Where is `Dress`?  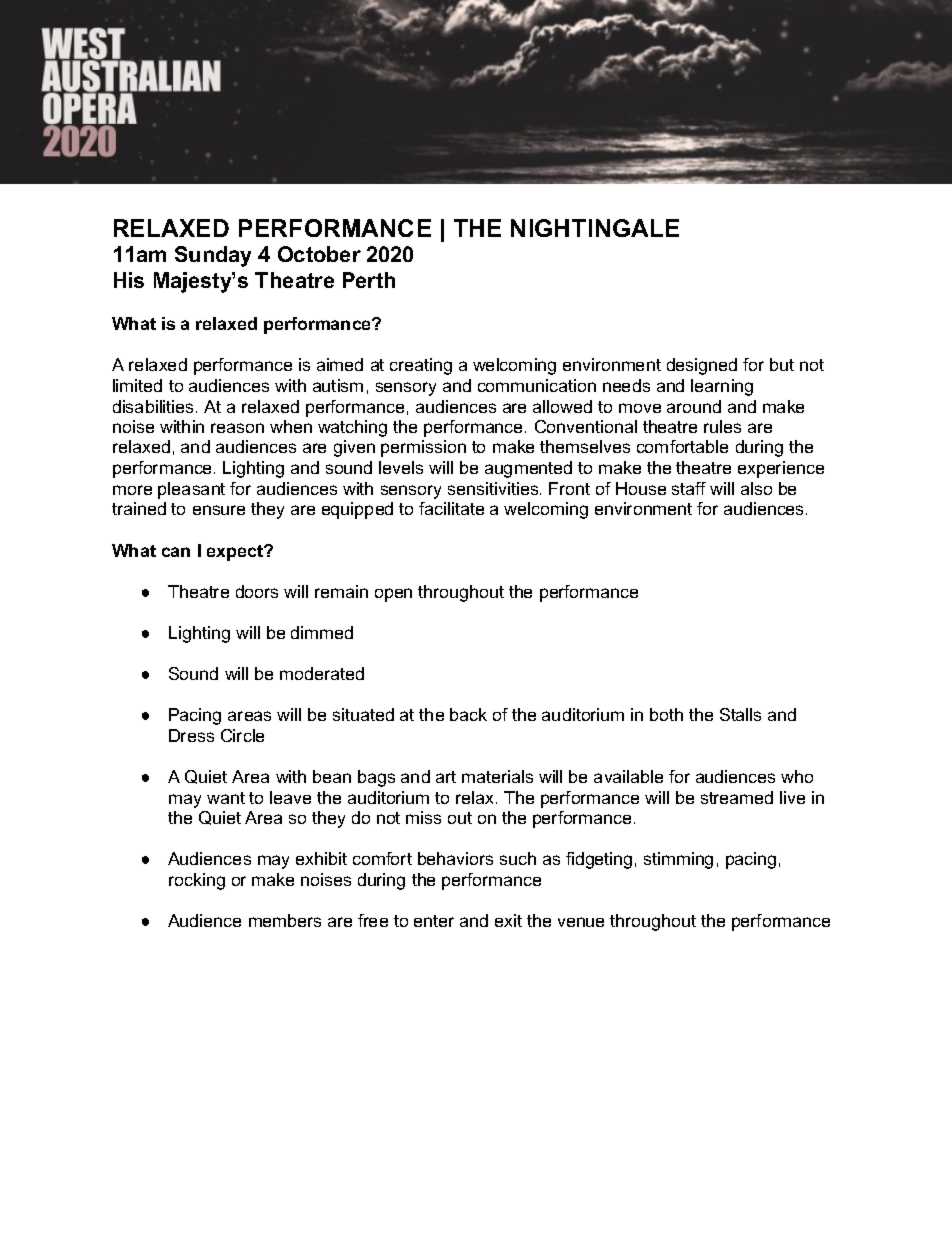 Dress is located at coordinates (191, 735).
